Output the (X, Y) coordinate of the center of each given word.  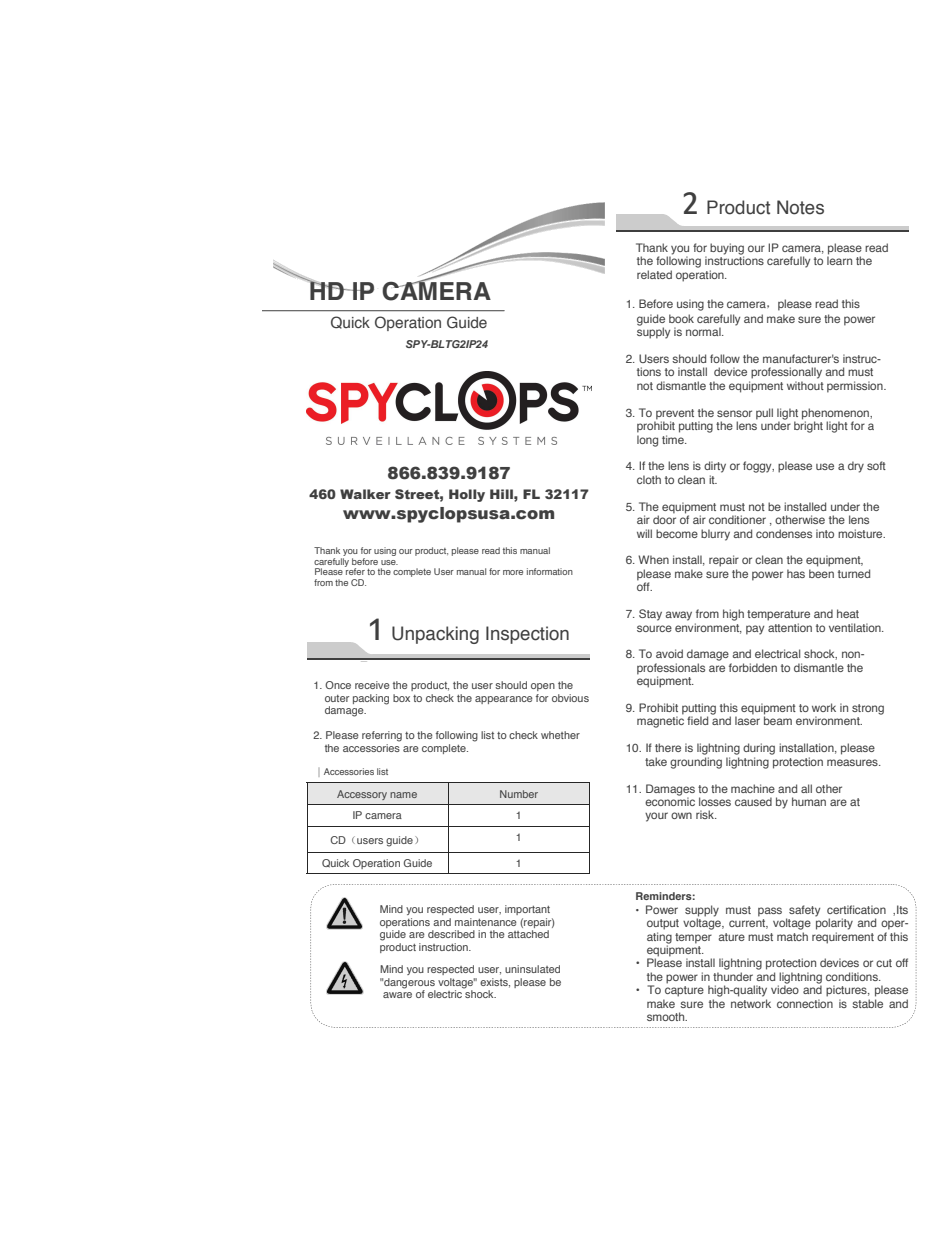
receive (372, 685)
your (656, 817)
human (809, 801)
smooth (667, 1016)
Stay (650, 615)
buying (727, 250)
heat (848, 613)
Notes (800, 207)
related (654, 274)
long (647, 441)
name (403, 795)
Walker (365, 494)
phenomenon (836, 415)
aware (397, 995)
